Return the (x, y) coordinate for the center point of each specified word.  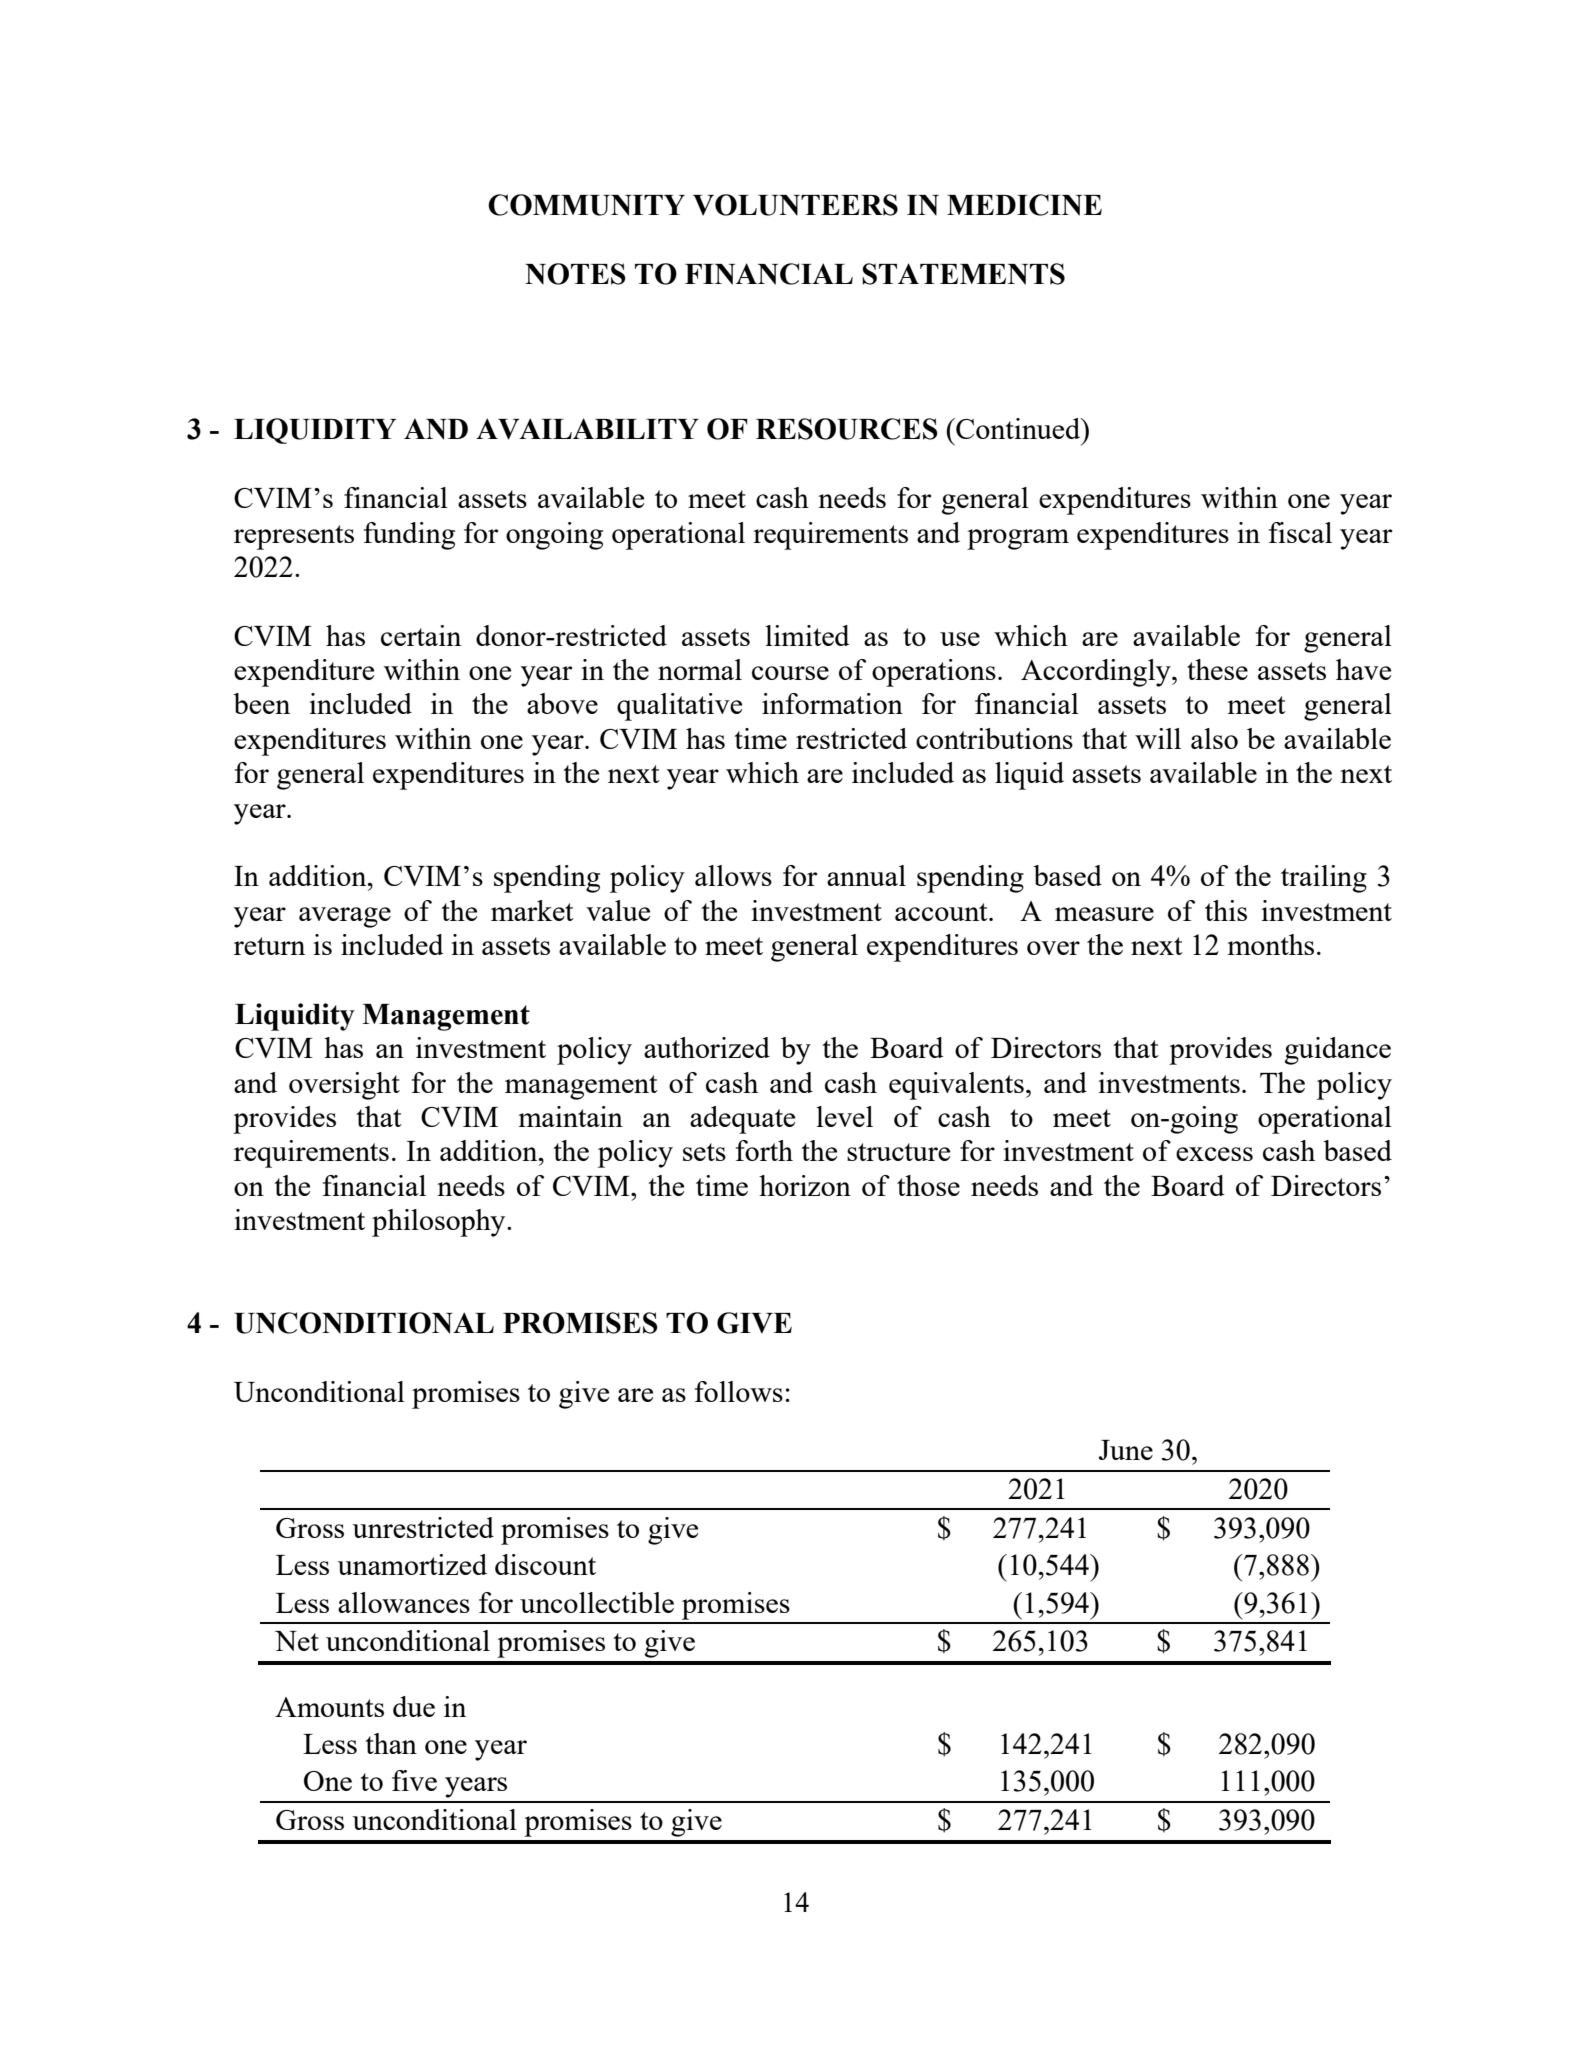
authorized (707, 1047)
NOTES (575, 274)
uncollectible (597, 1602)
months (1271, 944)
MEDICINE (1024, 205)
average (345, 917)
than (391, 1743)
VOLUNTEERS (795, 205)
